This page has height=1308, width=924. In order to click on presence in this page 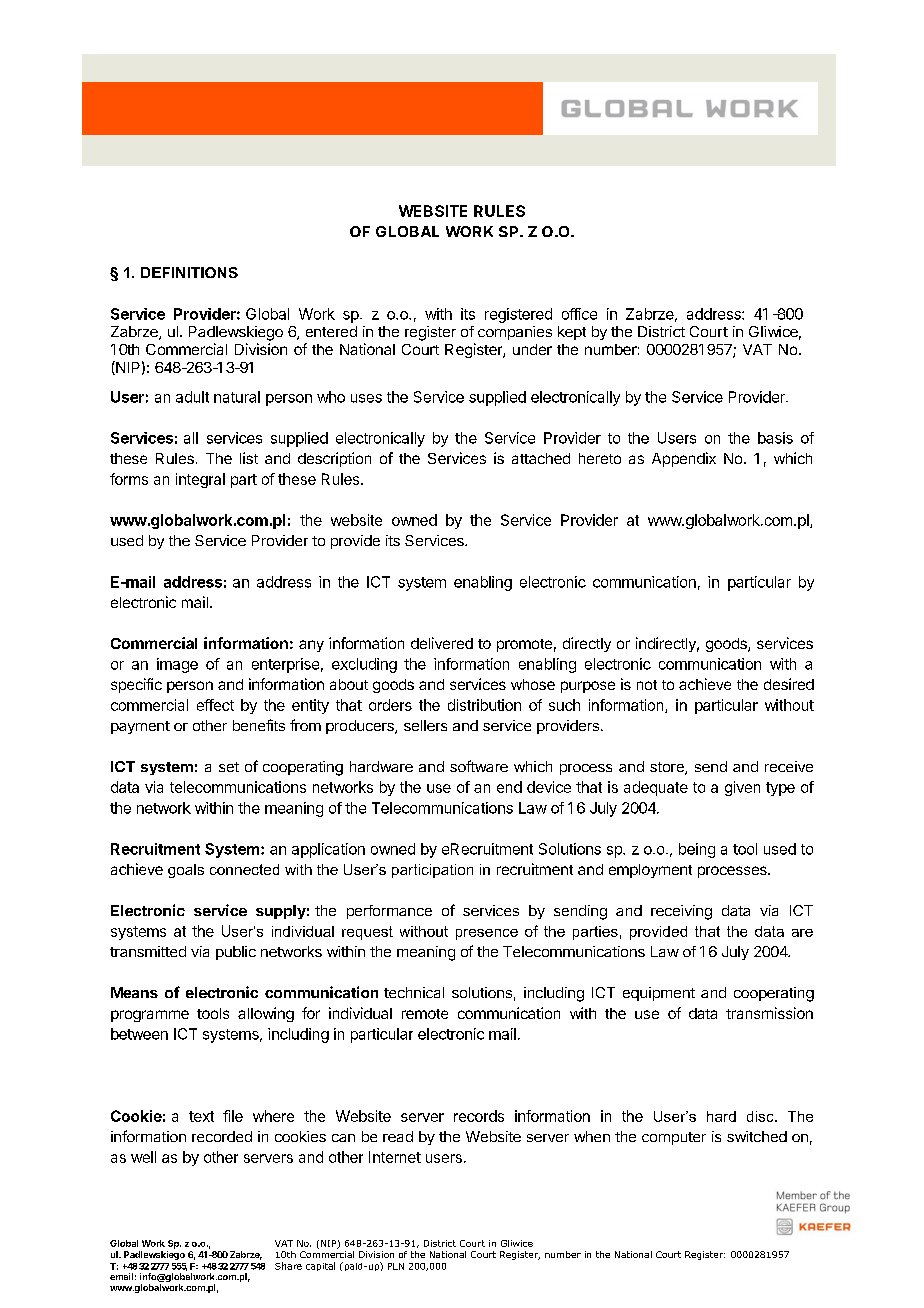, I will do `click(487, 934)`.
